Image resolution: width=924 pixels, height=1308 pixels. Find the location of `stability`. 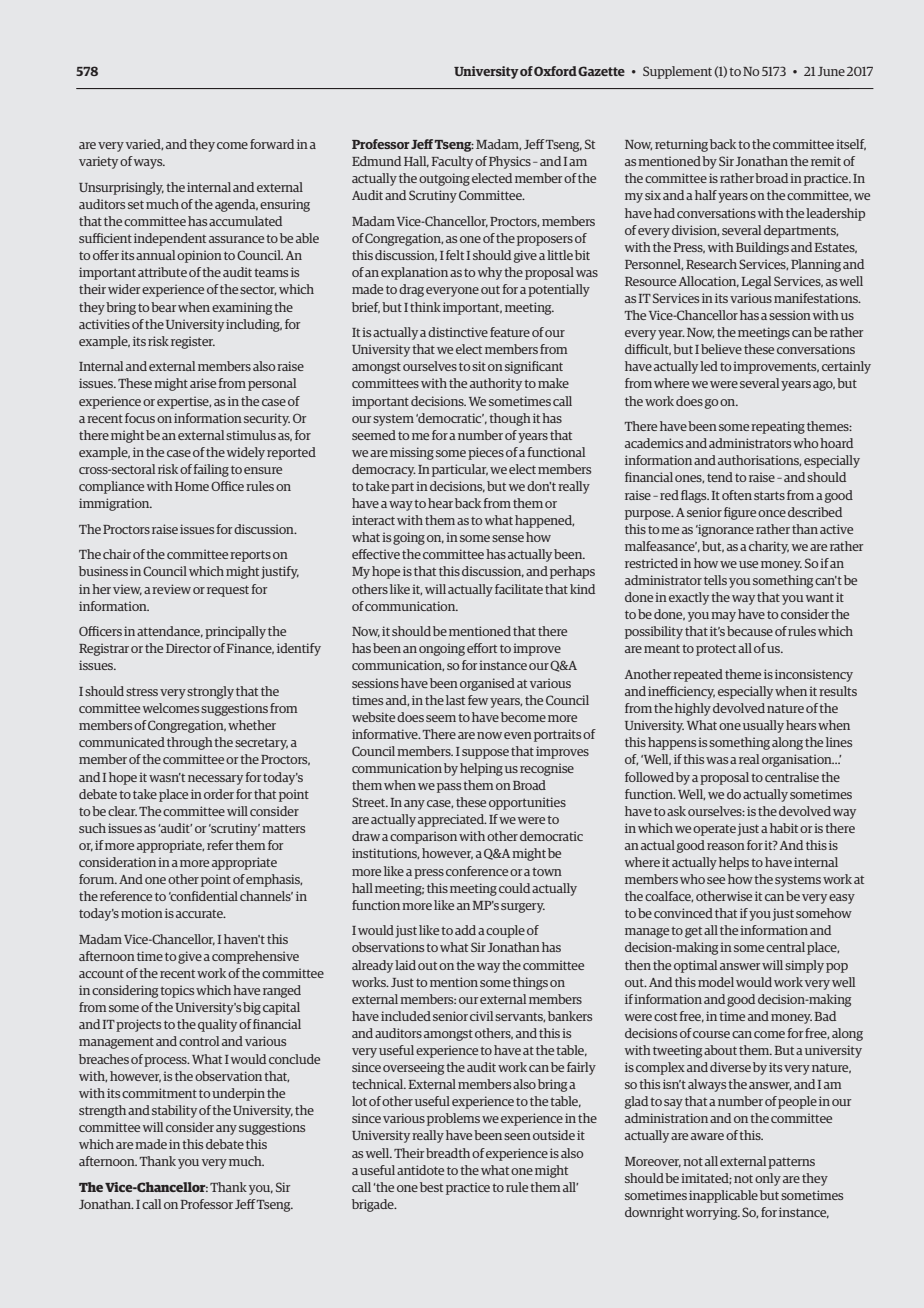

stability is located at coordinates (174, 1111).
